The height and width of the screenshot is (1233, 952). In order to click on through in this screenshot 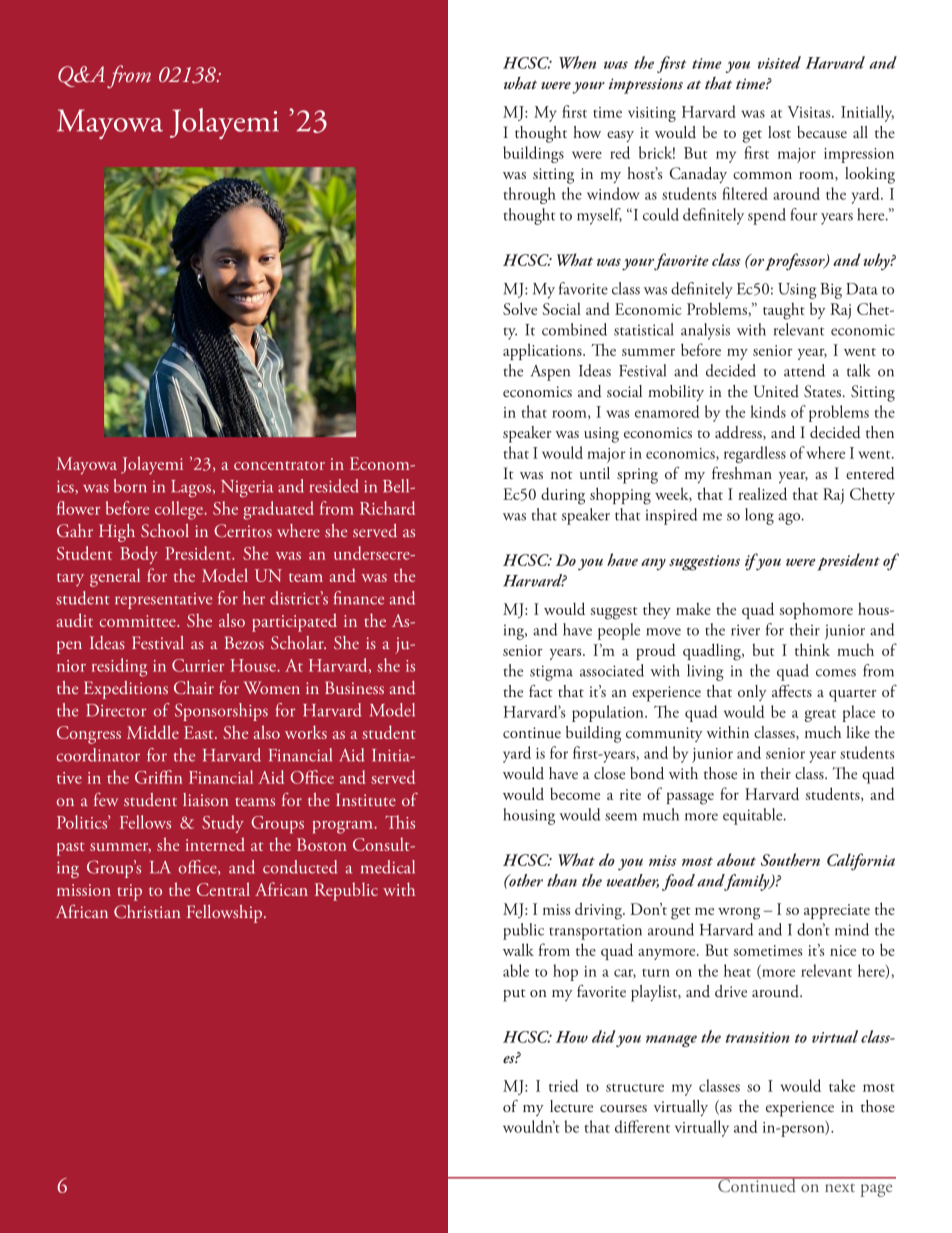, I will do `click(529, 195)`.
